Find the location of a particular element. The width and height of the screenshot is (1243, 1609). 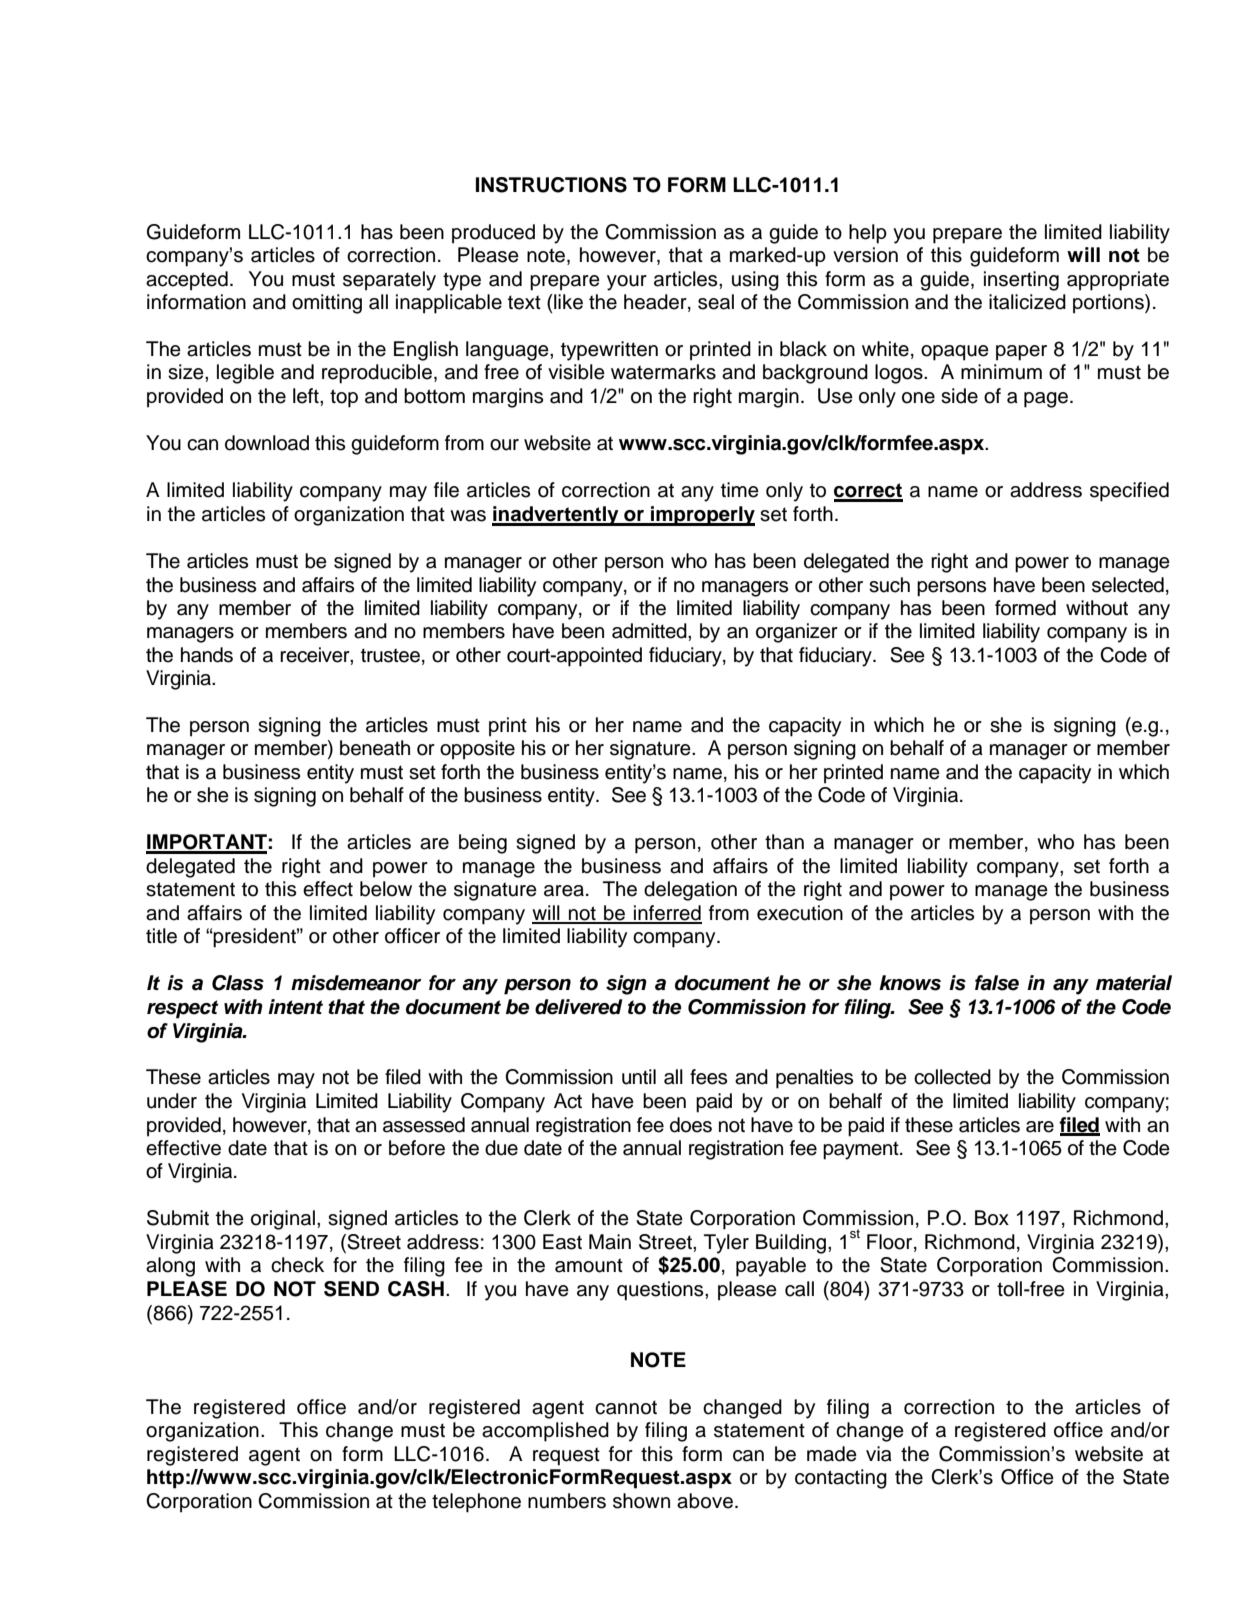

telephone is located at coordinates (476, 1503).
